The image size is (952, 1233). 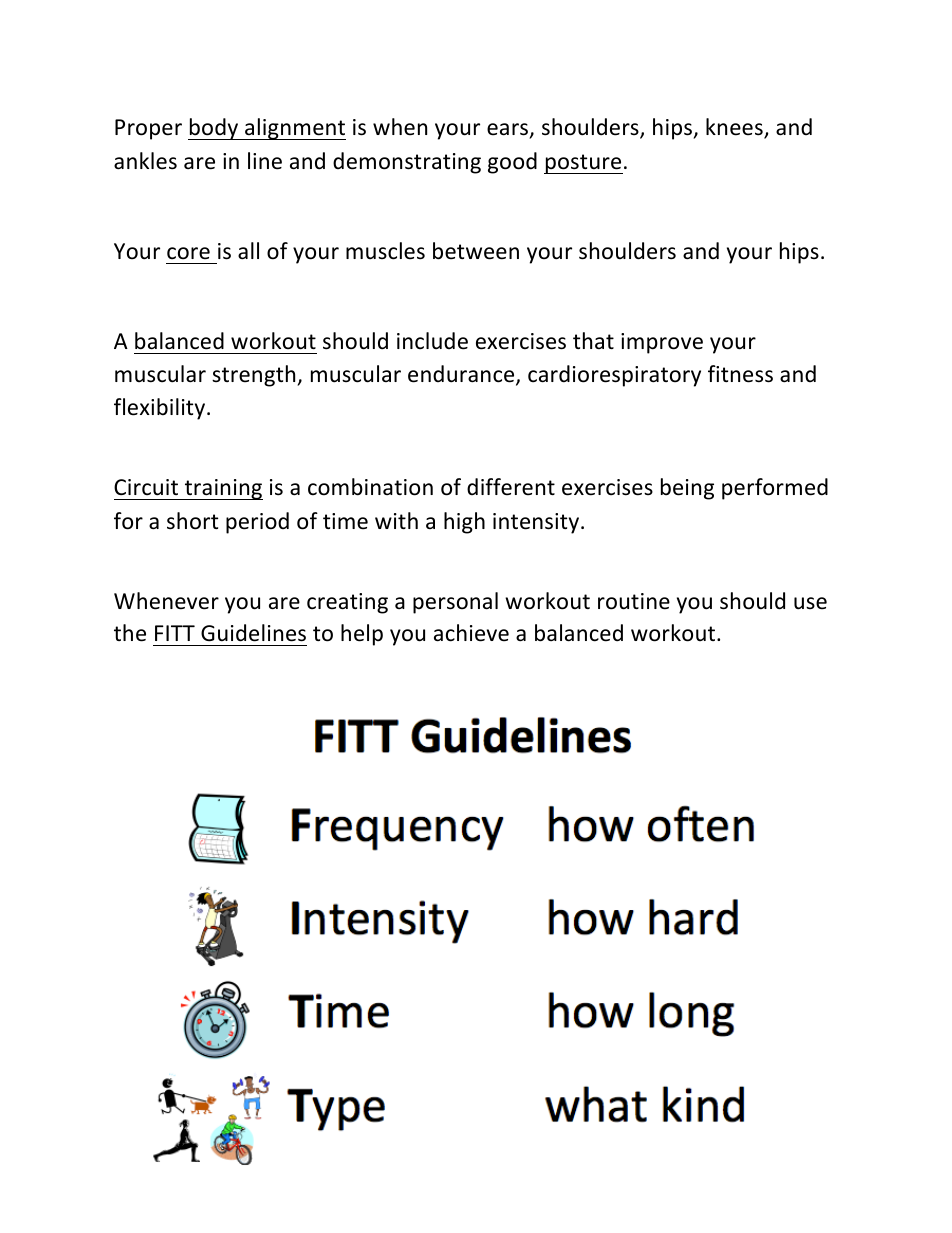 What do you see at coordinates (810, 603) in the image?
I see `use` at bounding box center [810, 603].
